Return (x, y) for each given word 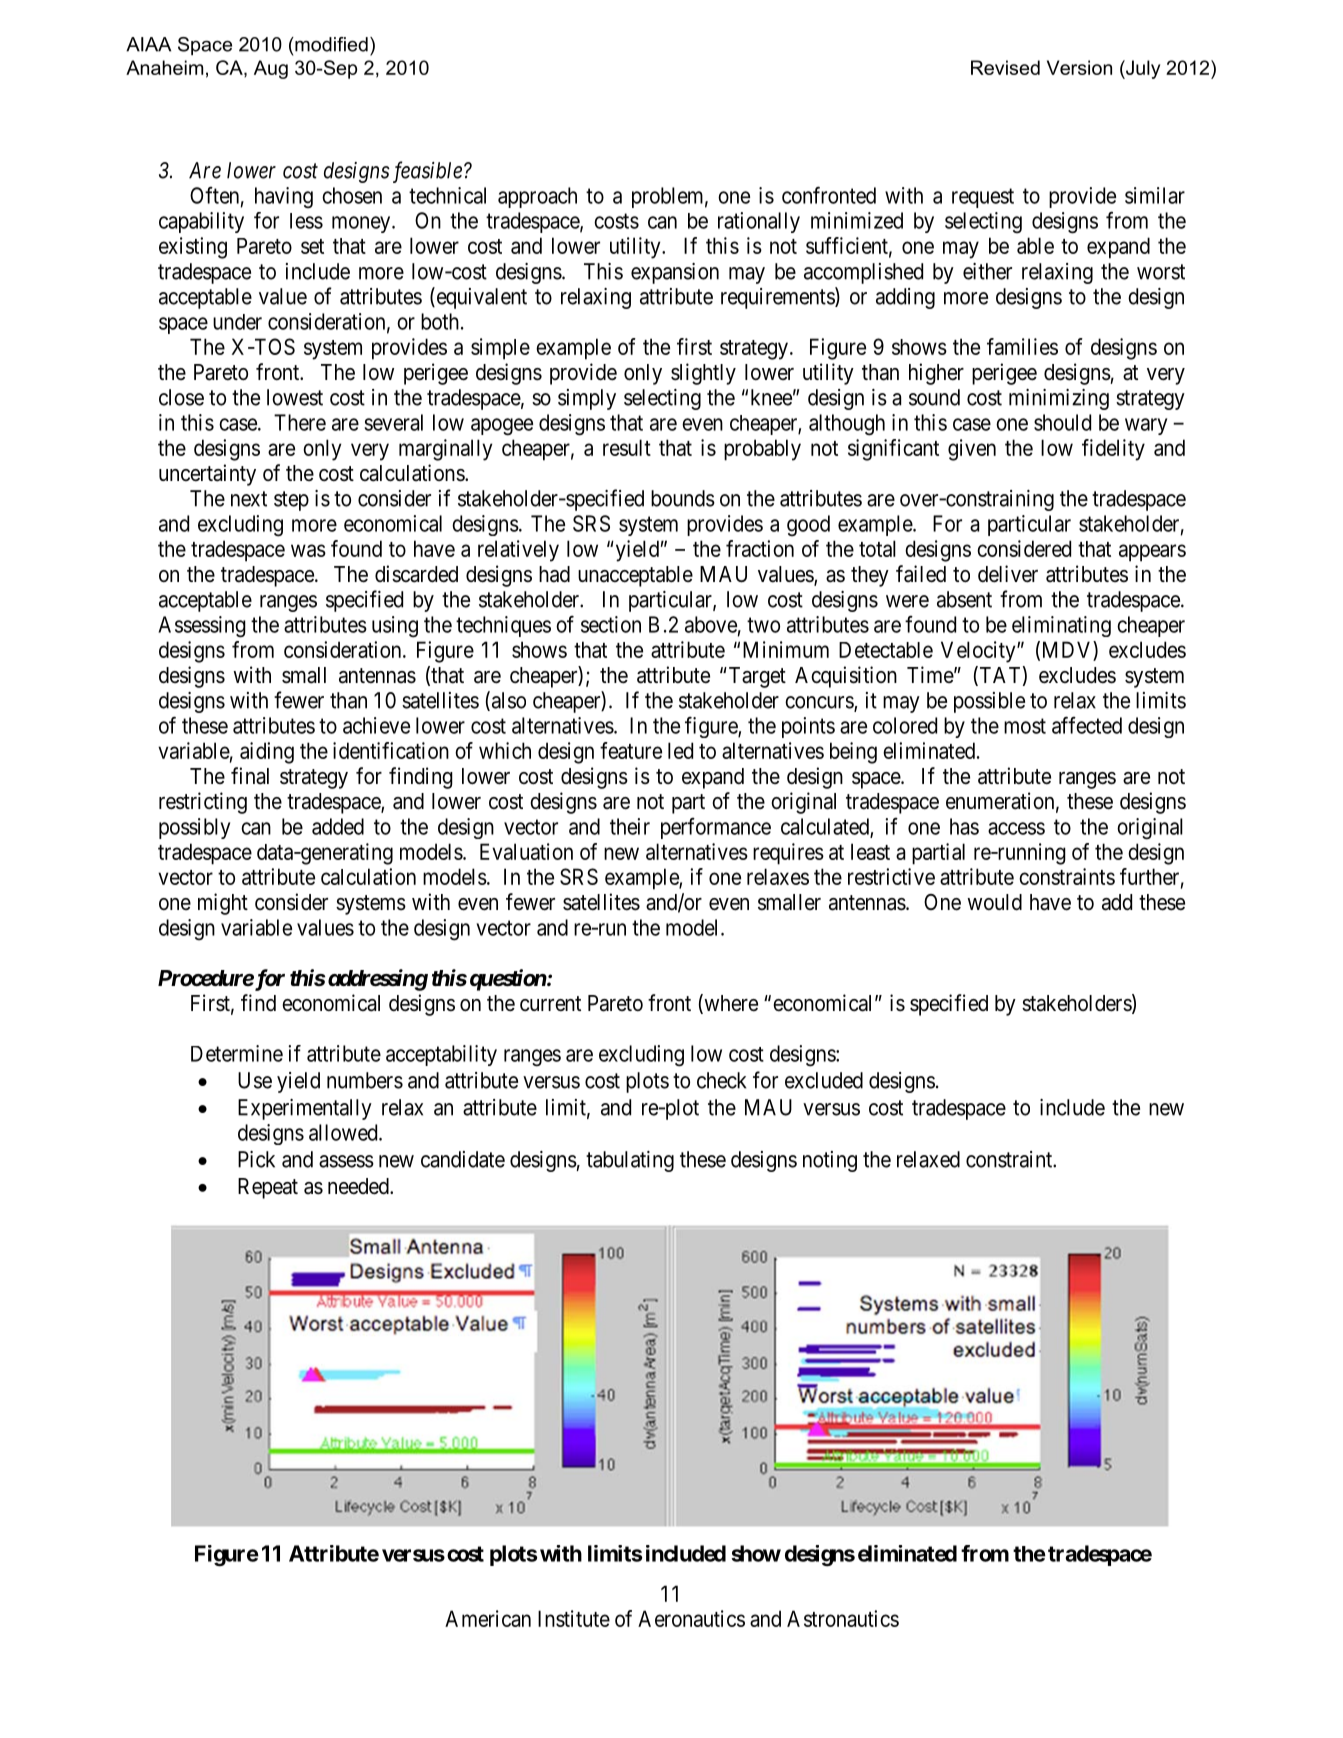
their (630, 826)
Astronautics (843, 1618)
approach (537, 197)
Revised (1005, 67)
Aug (271, 69)
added (338, 826)
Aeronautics (691, 1618)
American (488, 1618)
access (1016, 828)
